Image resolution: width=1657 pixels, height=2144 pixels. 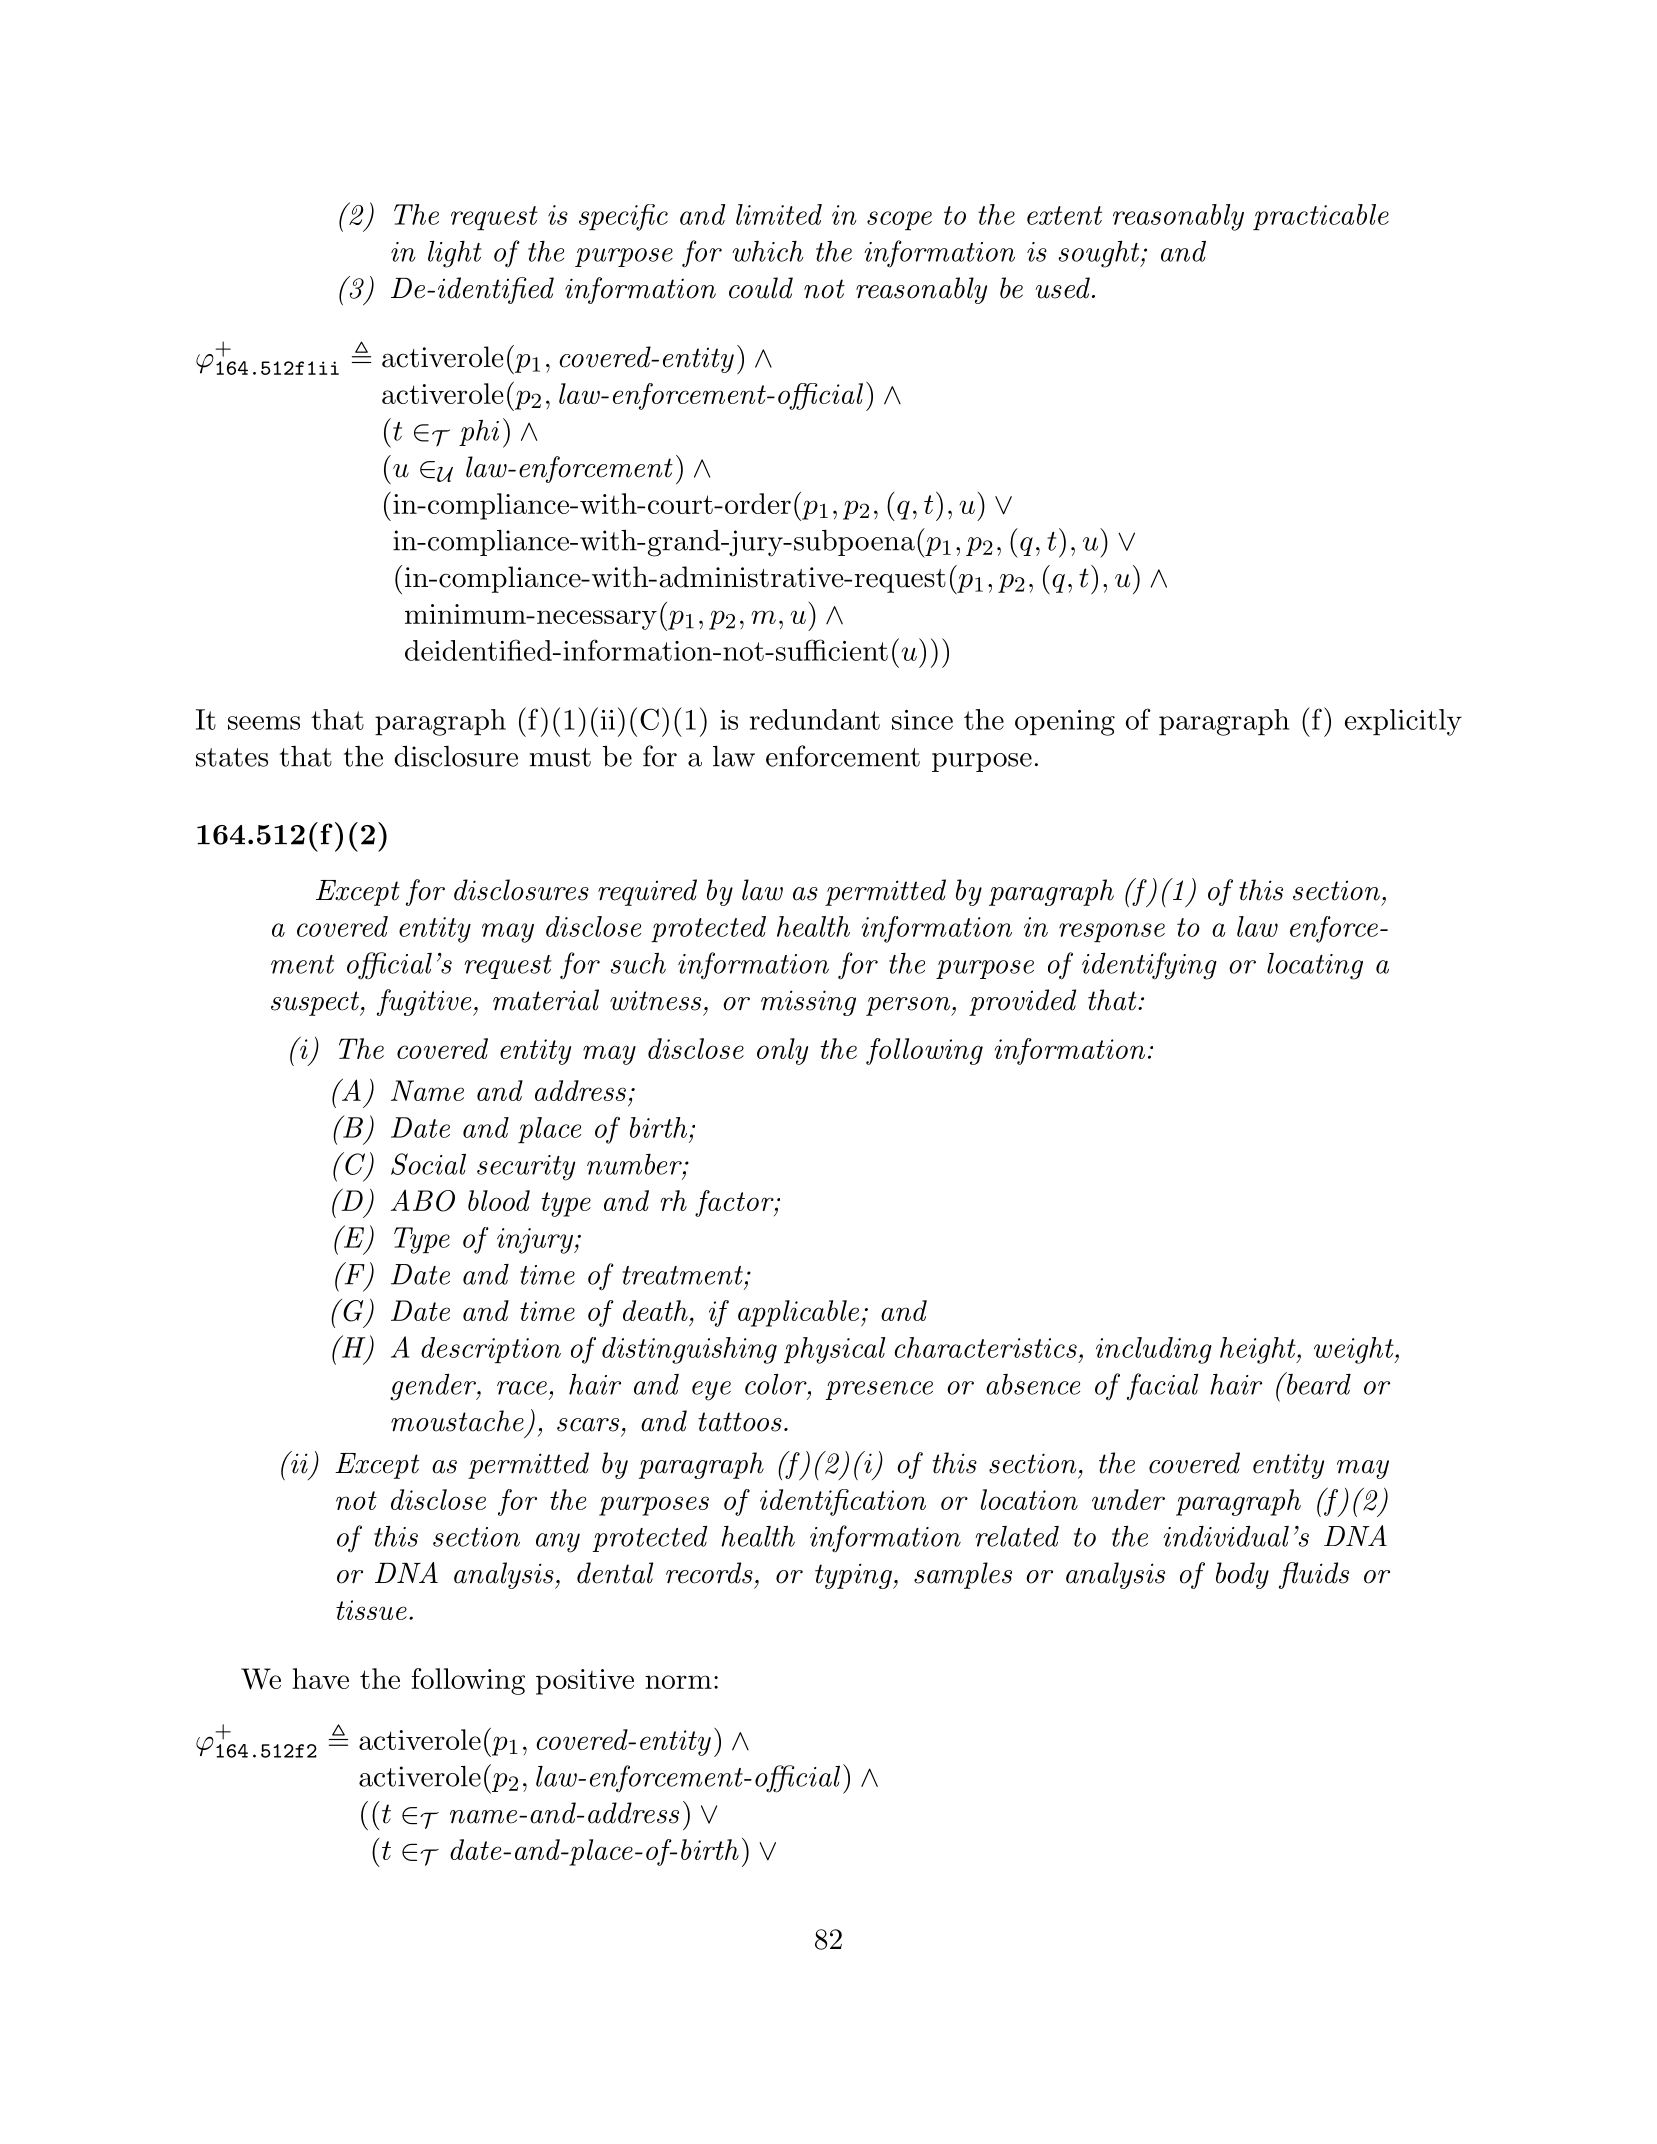 I want to click on which, so click(x=767, y=251).
